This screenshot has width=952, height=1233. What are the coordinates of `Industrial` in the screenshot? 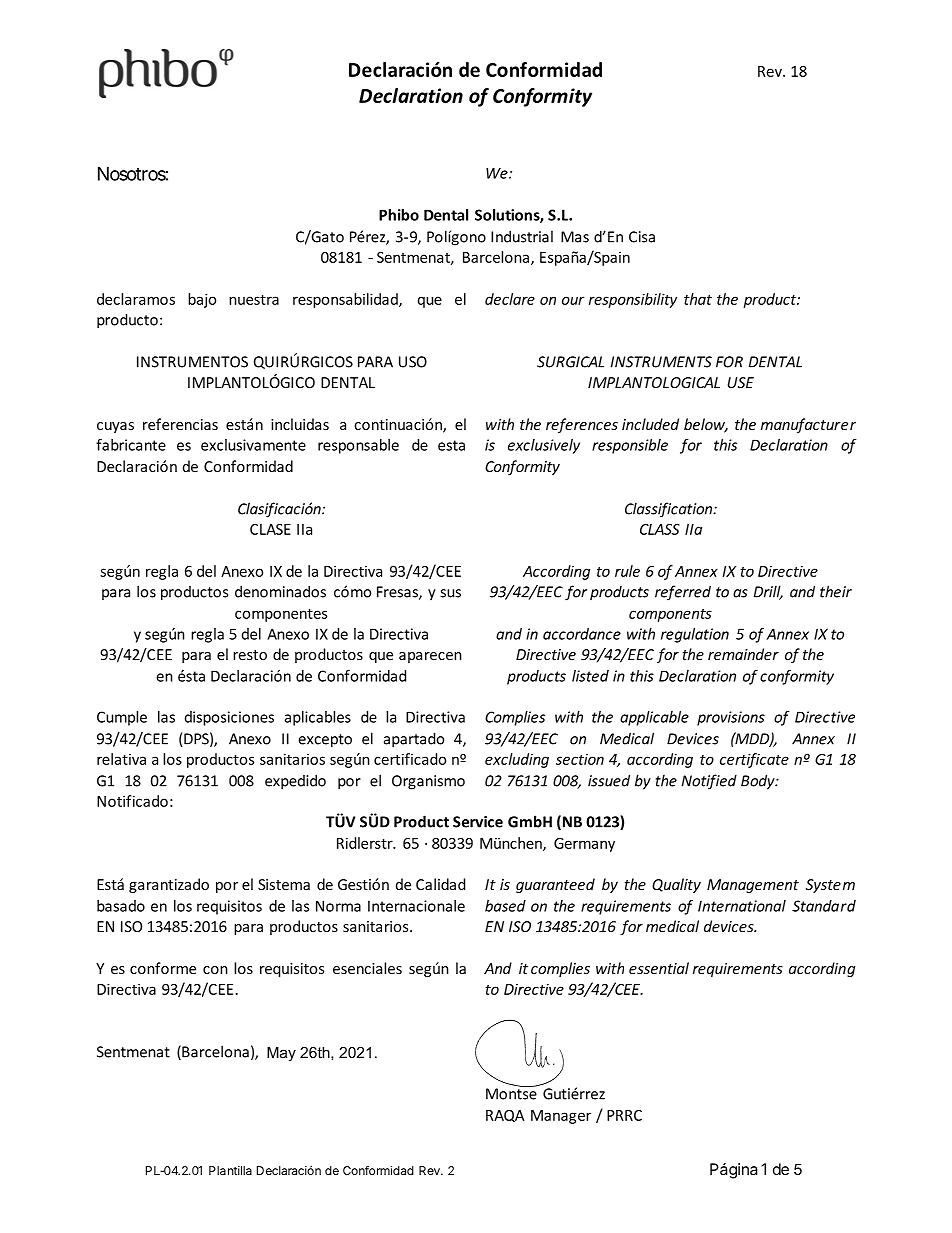 It's located at (522, 236).
